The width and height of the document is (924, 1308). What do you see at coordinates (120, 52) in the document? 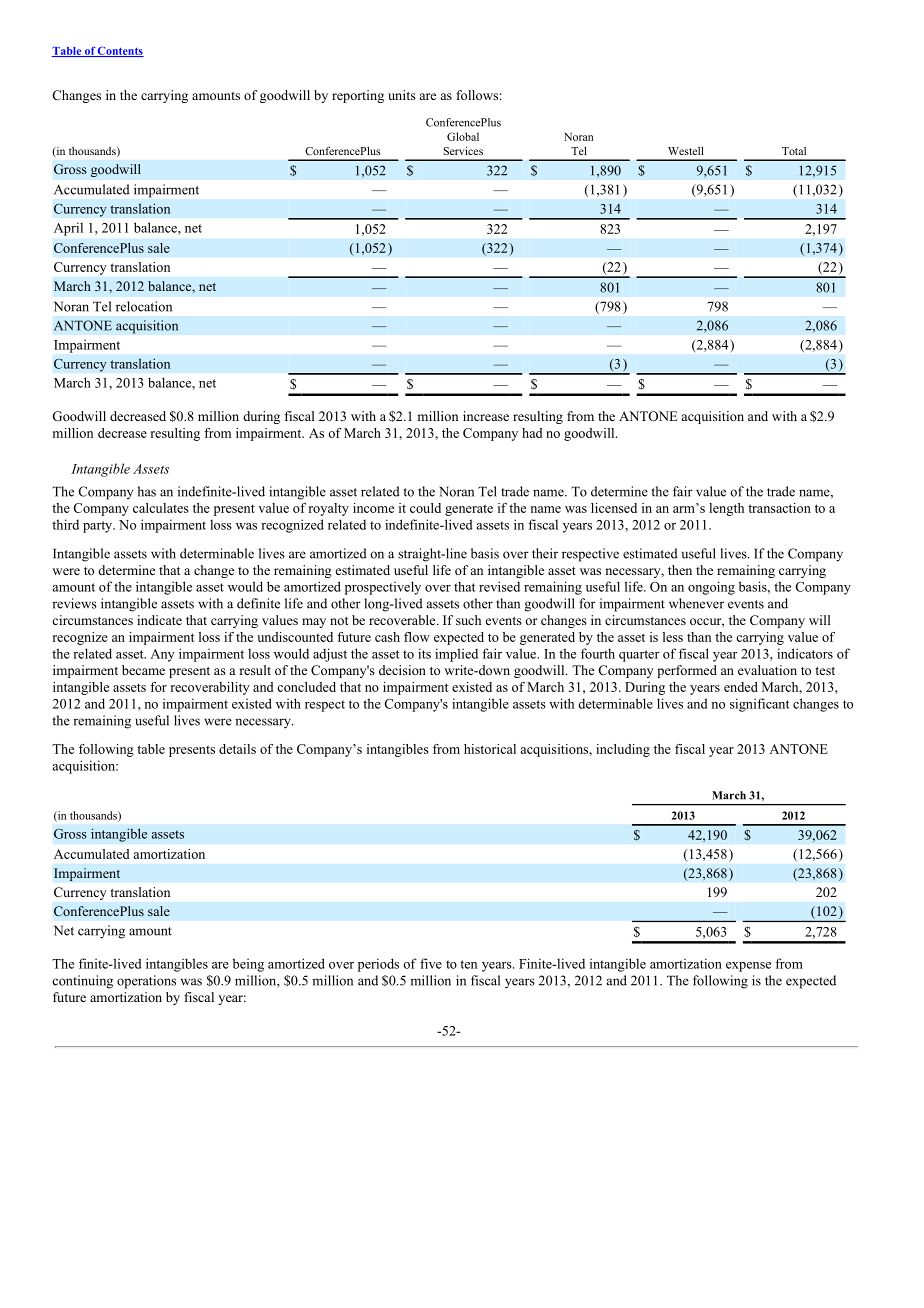
I see `Contents` at bounding box center [120, 52].
